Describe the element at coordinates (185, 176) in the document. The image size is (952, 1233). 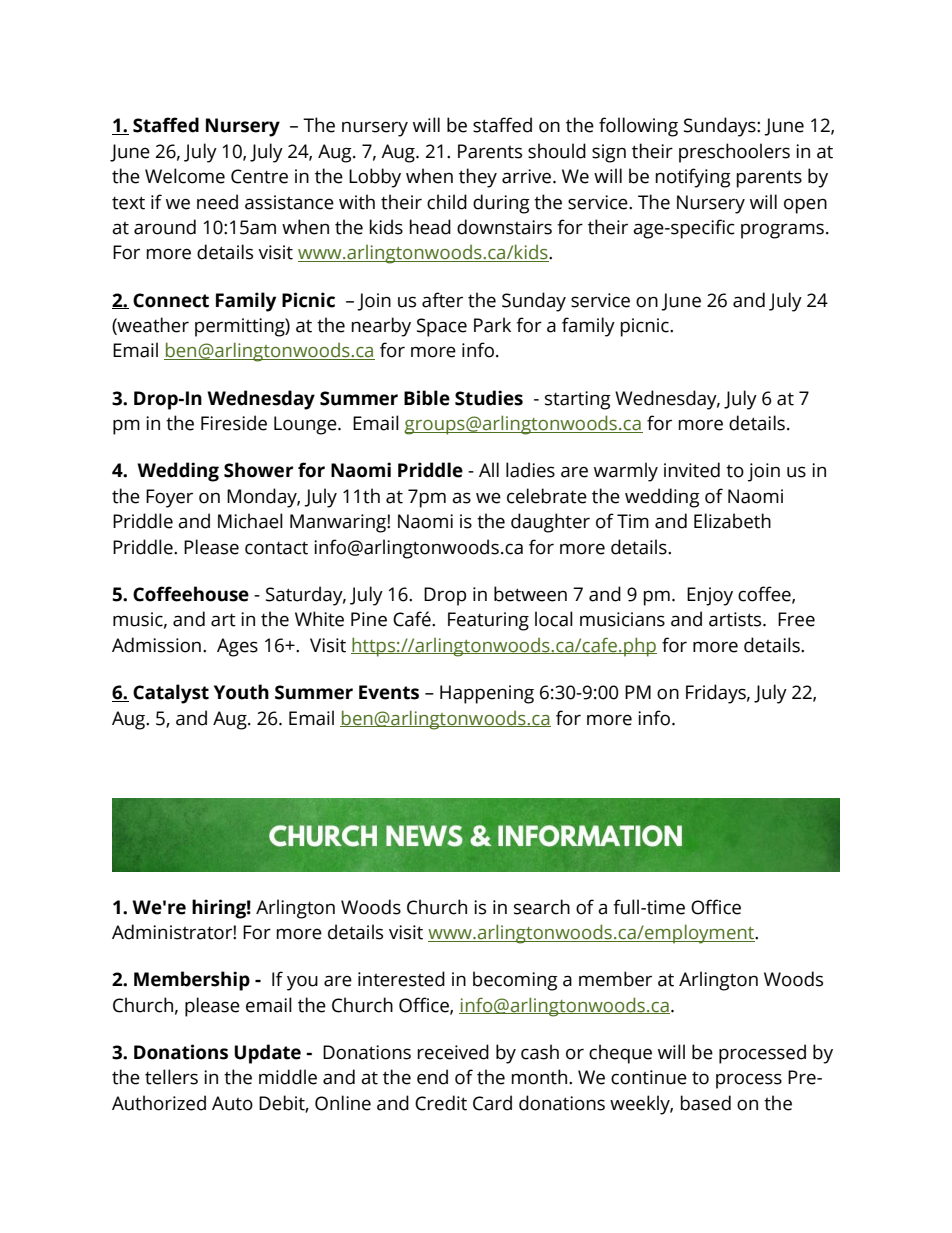
I see `Welcome` at that location.
